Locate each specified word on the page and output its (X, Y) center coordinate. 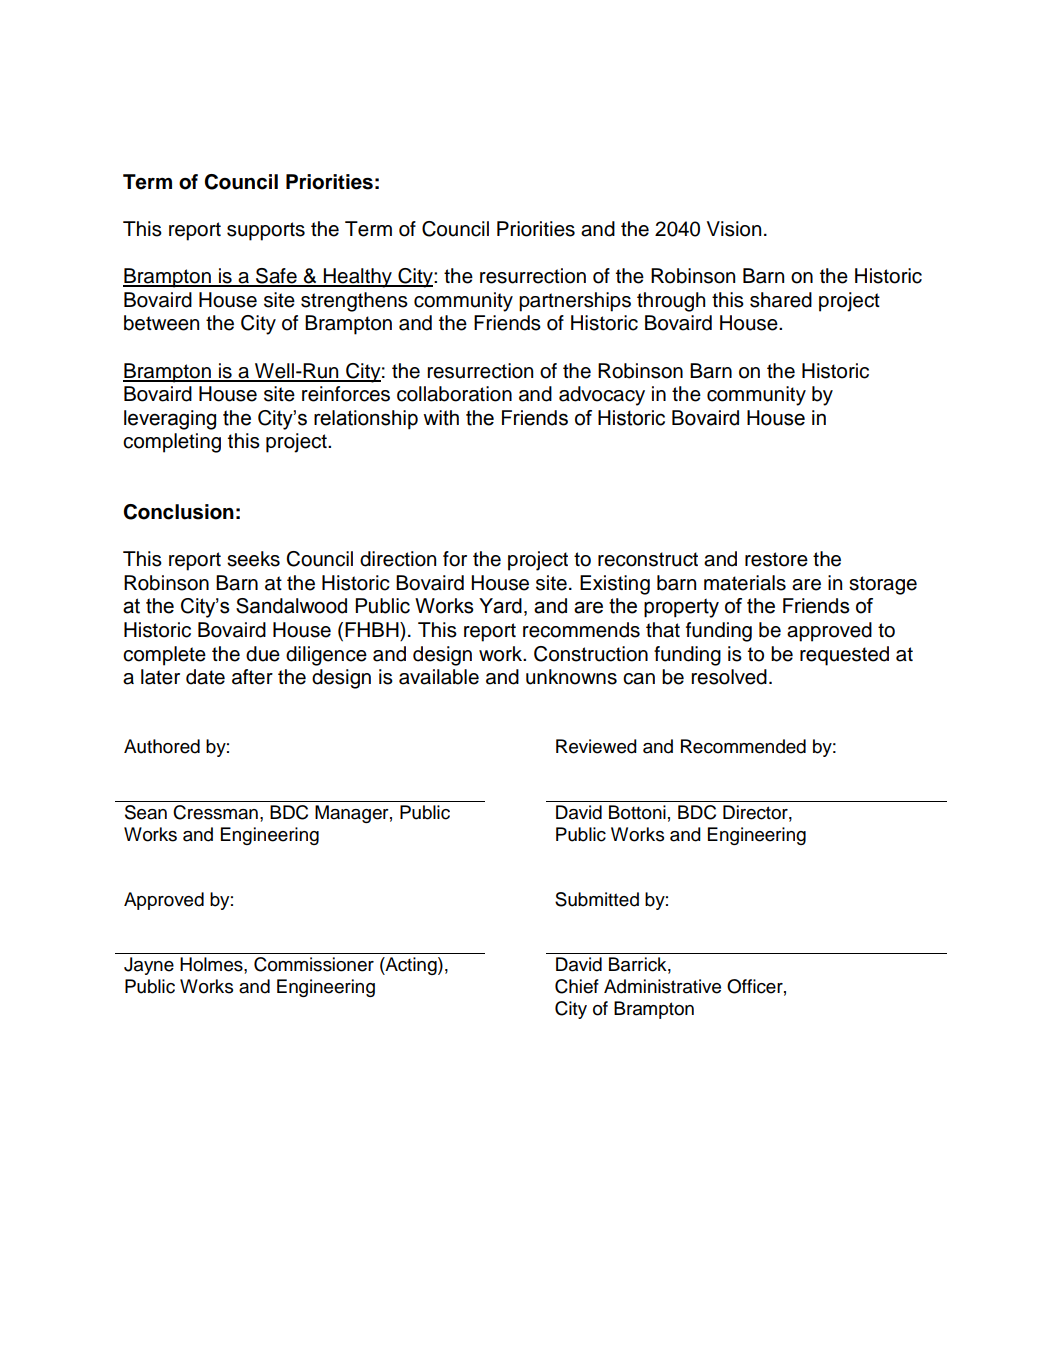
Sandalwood (291, 606)
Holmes (212, 964)
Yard (500, 606)
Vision (734, 229)
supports (266, 231)
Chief (577, 986)
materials (745, 583)
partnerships (575, 302)
